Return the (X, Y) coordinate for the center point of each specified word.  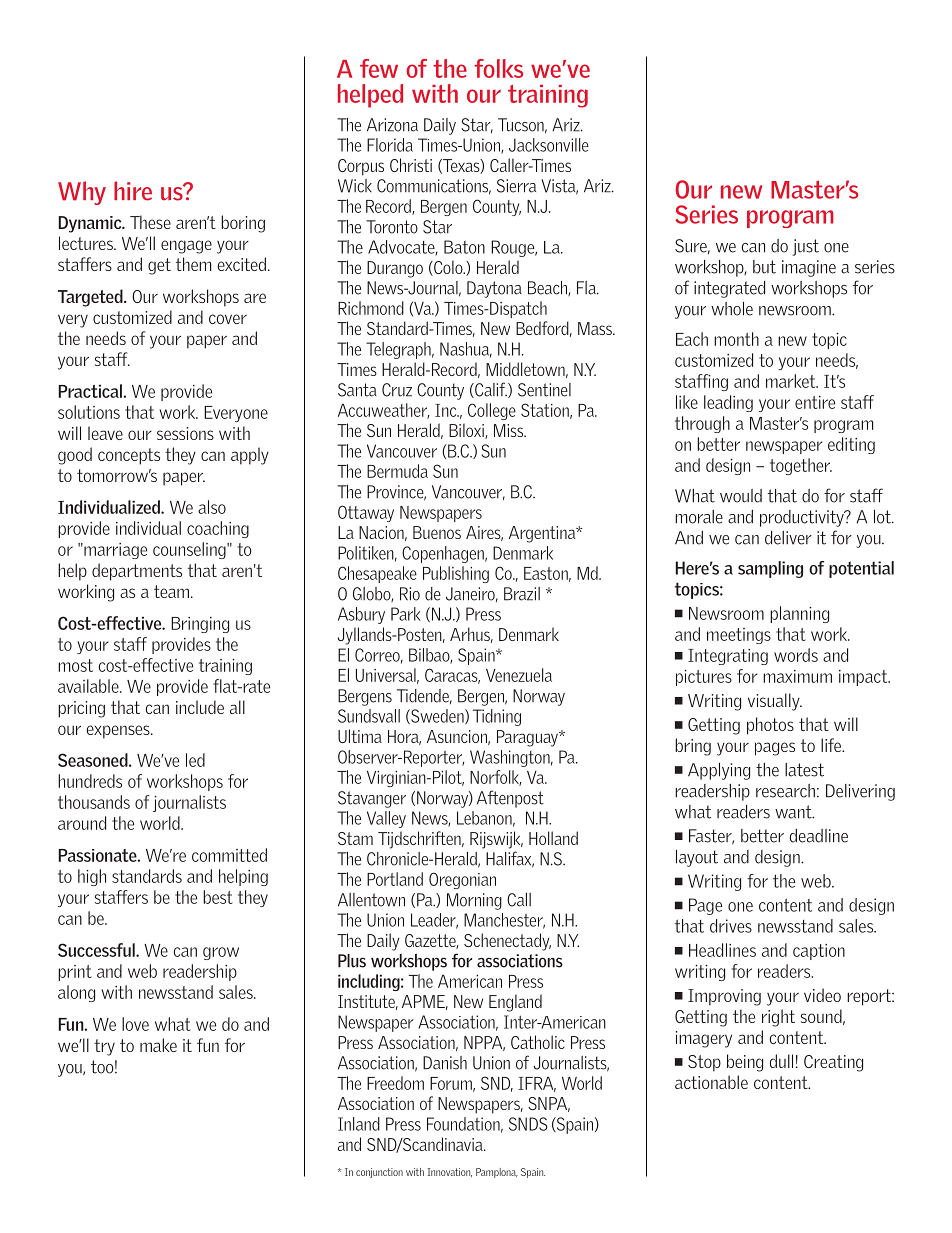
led (195, 760)
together (801, 466)
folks (498, 68)
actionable (711, 1082)
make (158, 1045)
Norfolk (496, 778)
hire (133, 191)
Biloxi (467, 431)
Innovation (450, 1172)
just (806, 247)
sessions (185, 433)
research (785, 791)
